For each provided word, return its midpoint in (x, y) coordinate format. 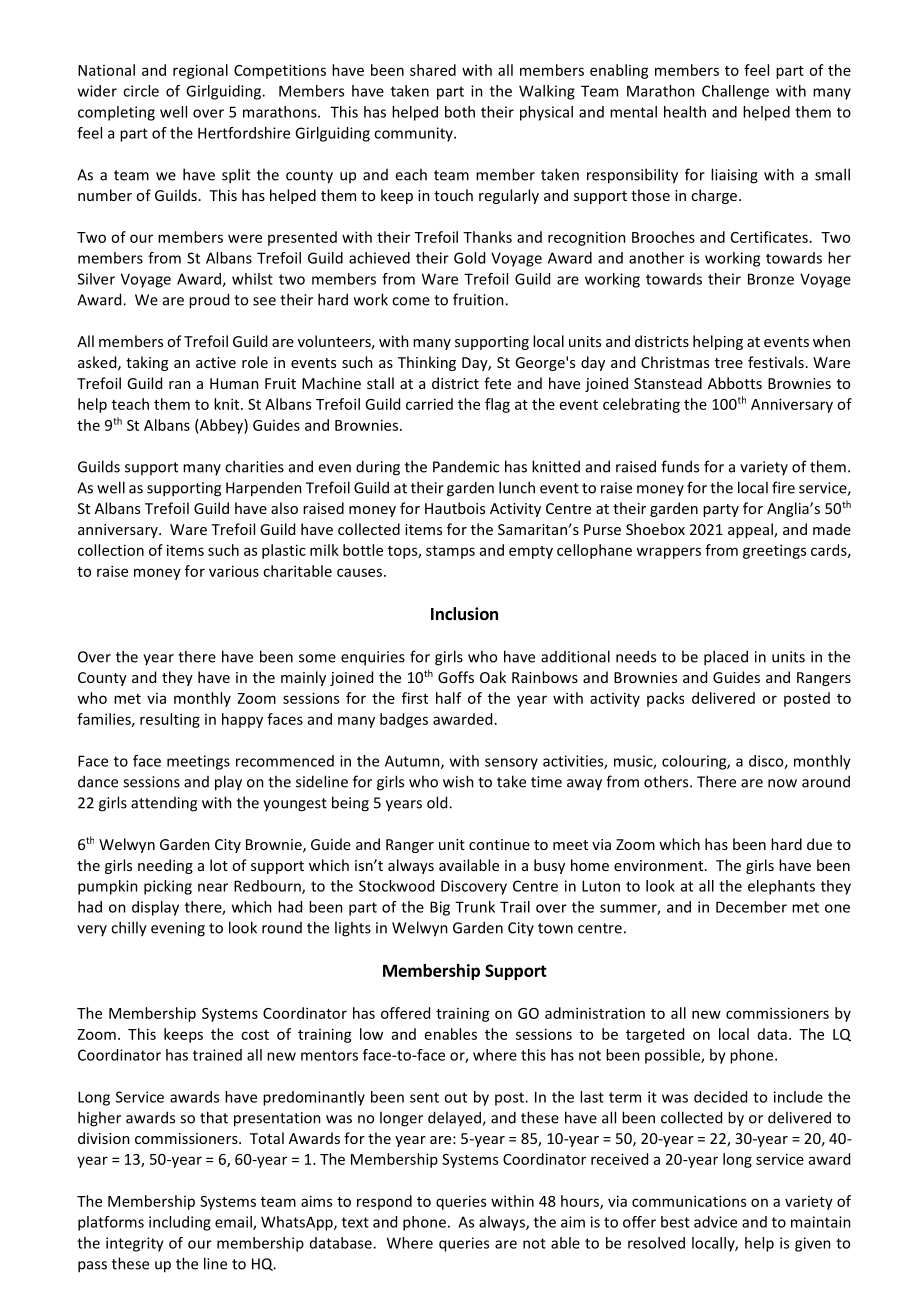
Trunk (475, 907)
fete (497, 383)
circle (141, 91)
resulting (170, 720)
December (751, 907)
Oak (493, 677)
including (180, 1223)
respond (384, 1202)
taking (147, 363)
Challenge (735, 92)
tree (729, 363)
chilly (129, 929)
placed (726, 658)
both (460, 112)
